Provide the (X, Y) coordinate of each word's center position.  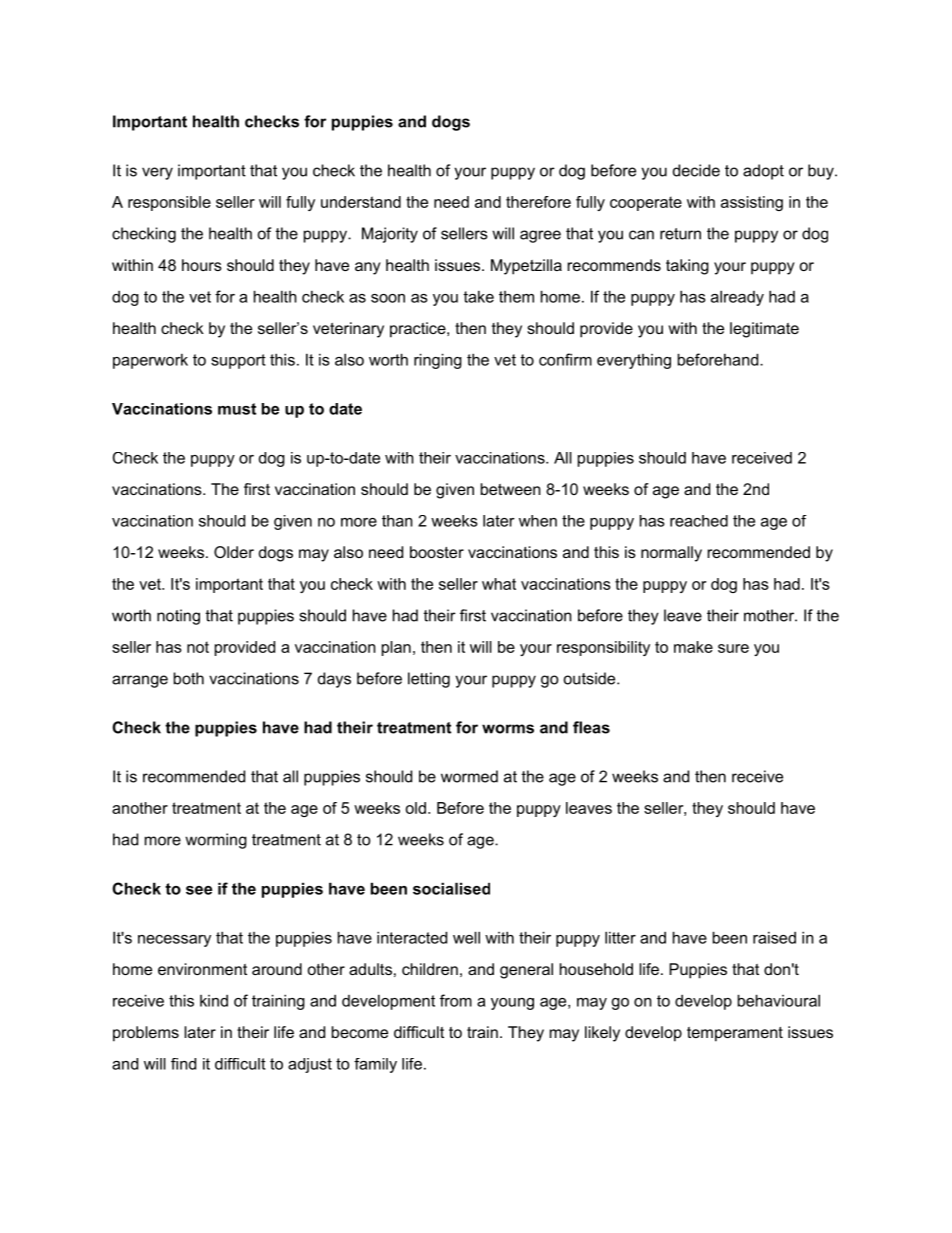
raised (774, 938)
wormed (469, 776)
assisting (752, 203)
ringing (438, 361)
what (499, 584)
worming (216, 841)
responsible (169, 203)
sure (733, 648)
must (237, 409)
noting (178, 617)
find (183, 1064)
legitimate (764, 330)
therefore (538, 202)
